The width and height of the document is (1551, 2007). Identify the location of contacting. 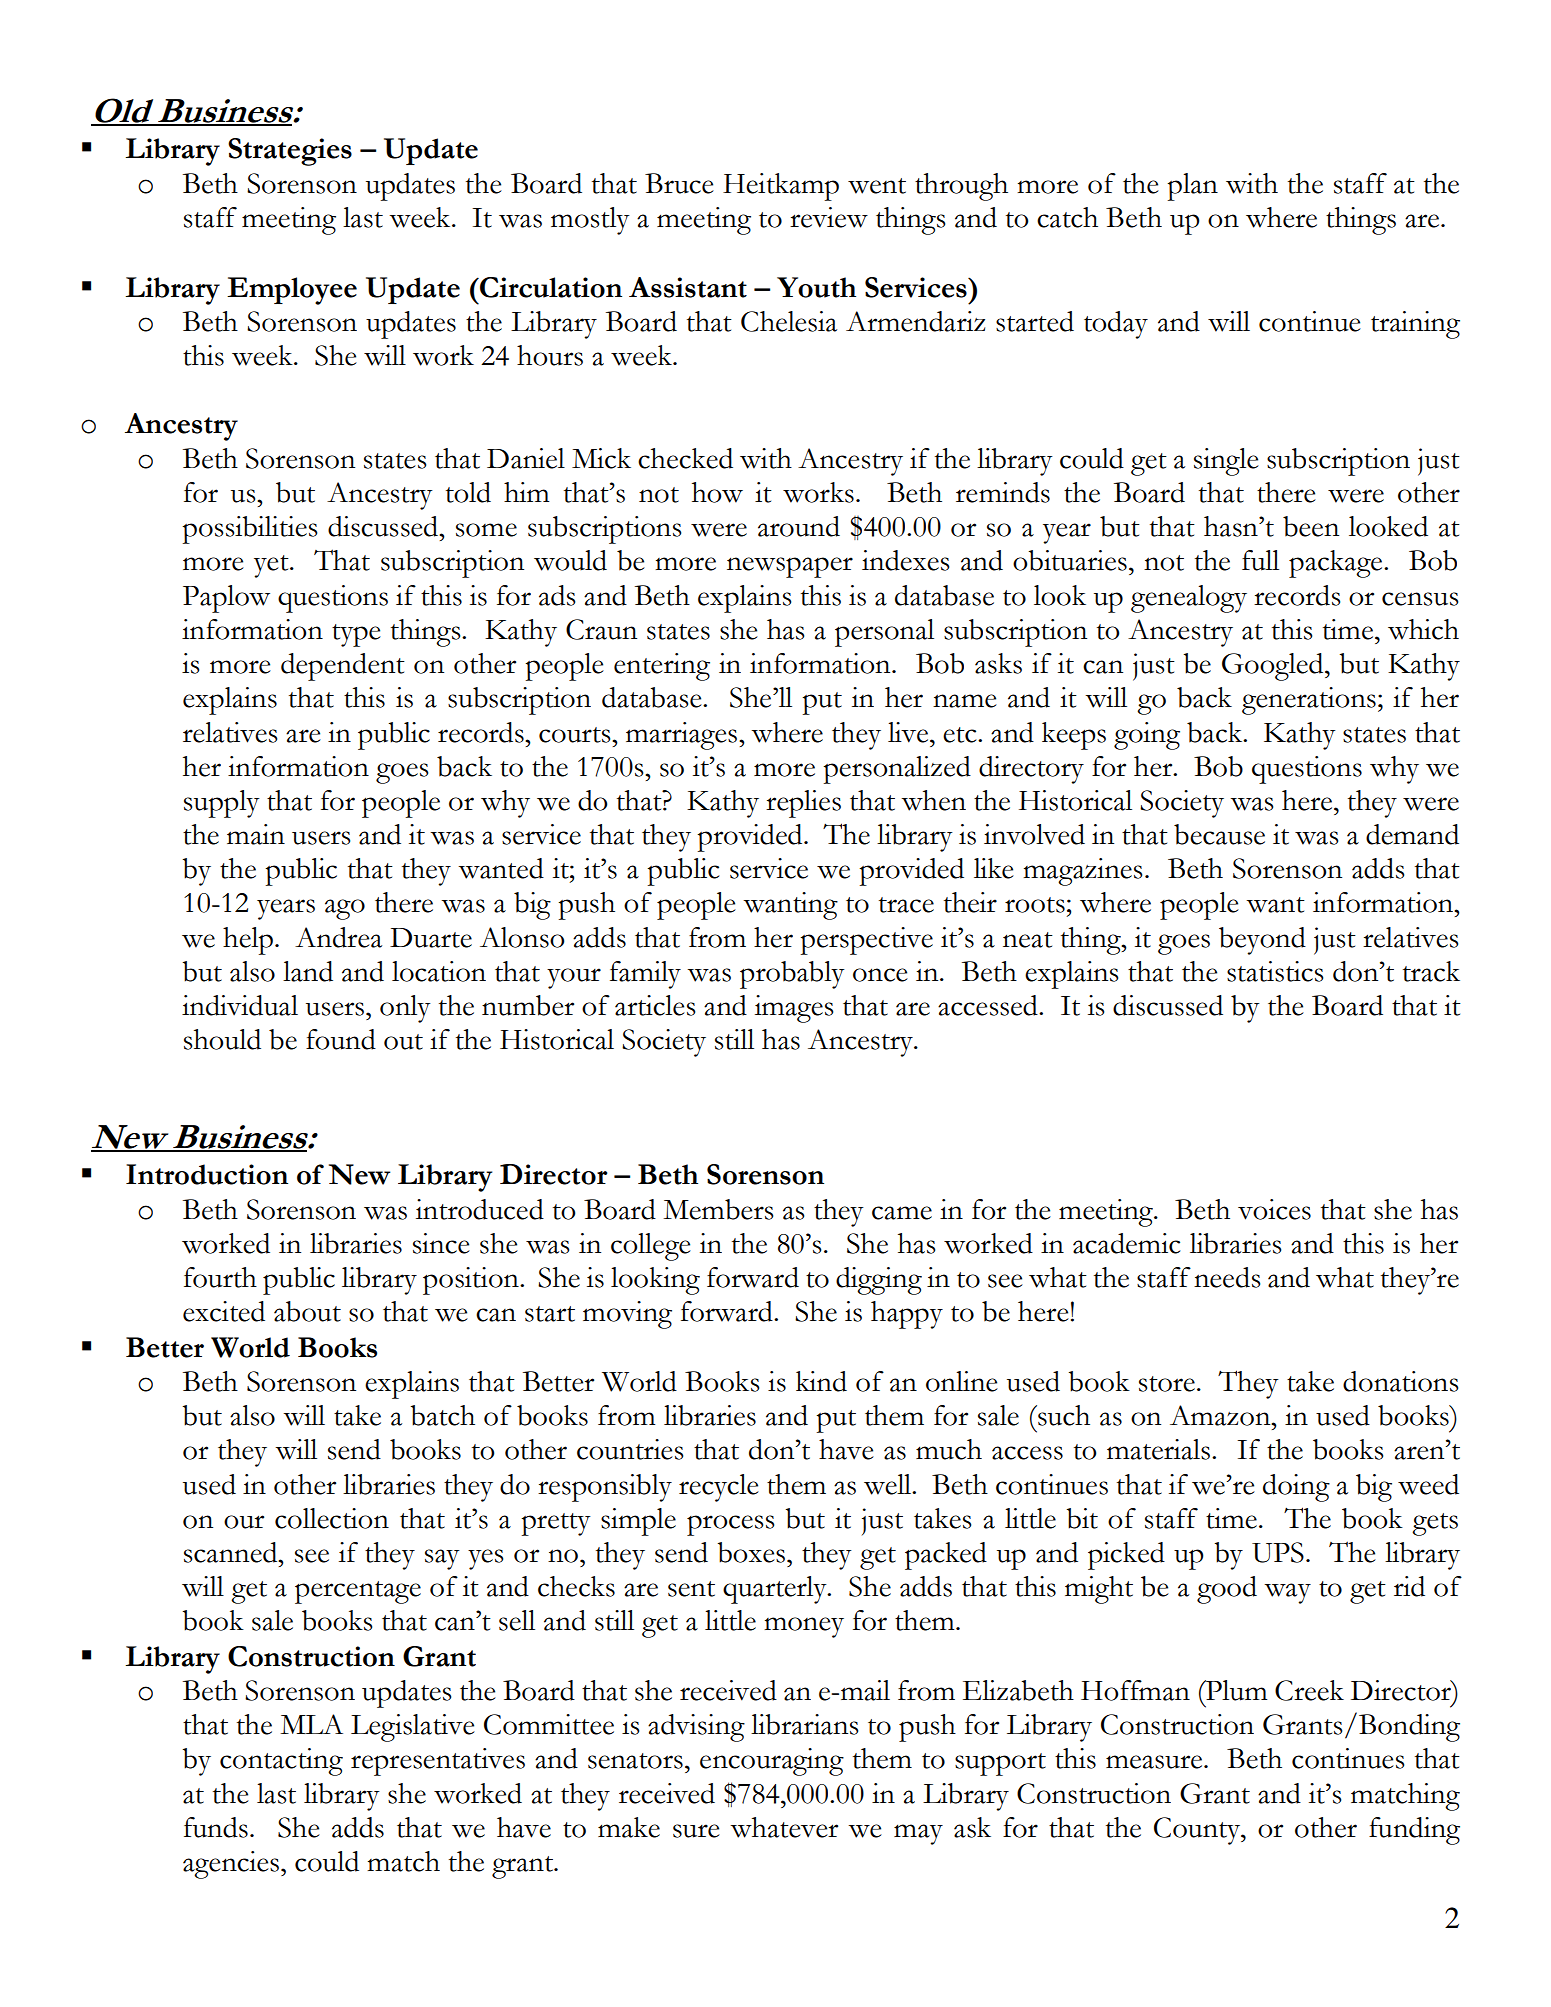
(281, 1762).
